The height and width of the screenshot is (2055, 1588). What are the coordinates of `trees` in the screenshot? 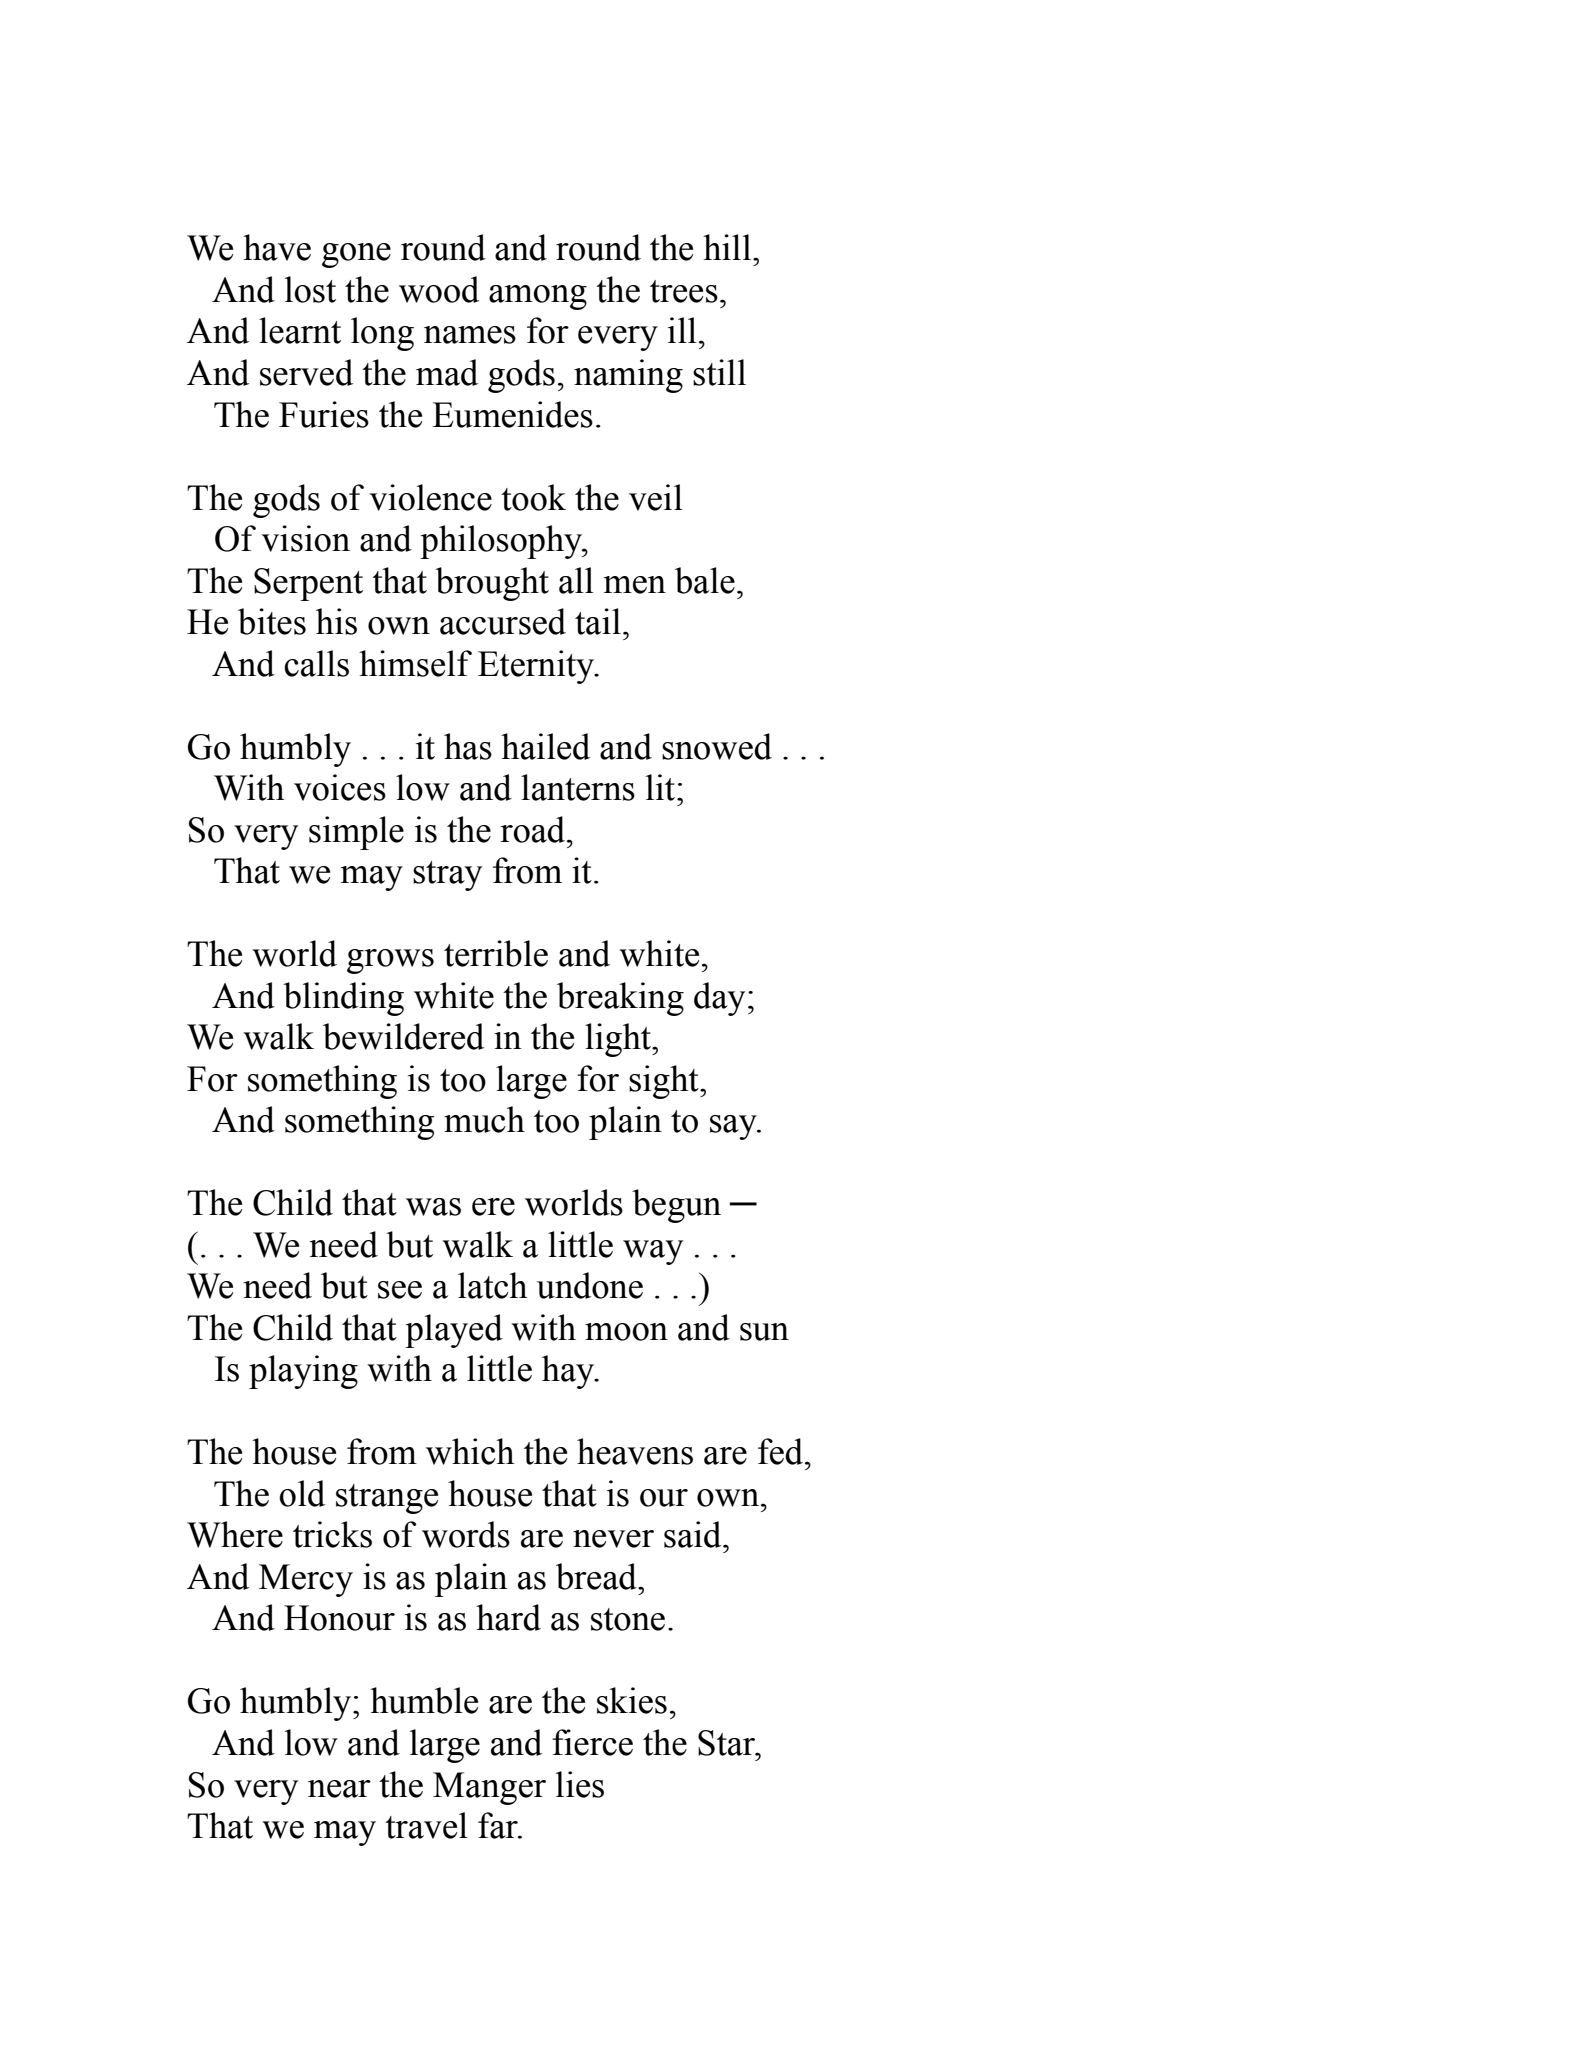 It's located at (684, 291).
